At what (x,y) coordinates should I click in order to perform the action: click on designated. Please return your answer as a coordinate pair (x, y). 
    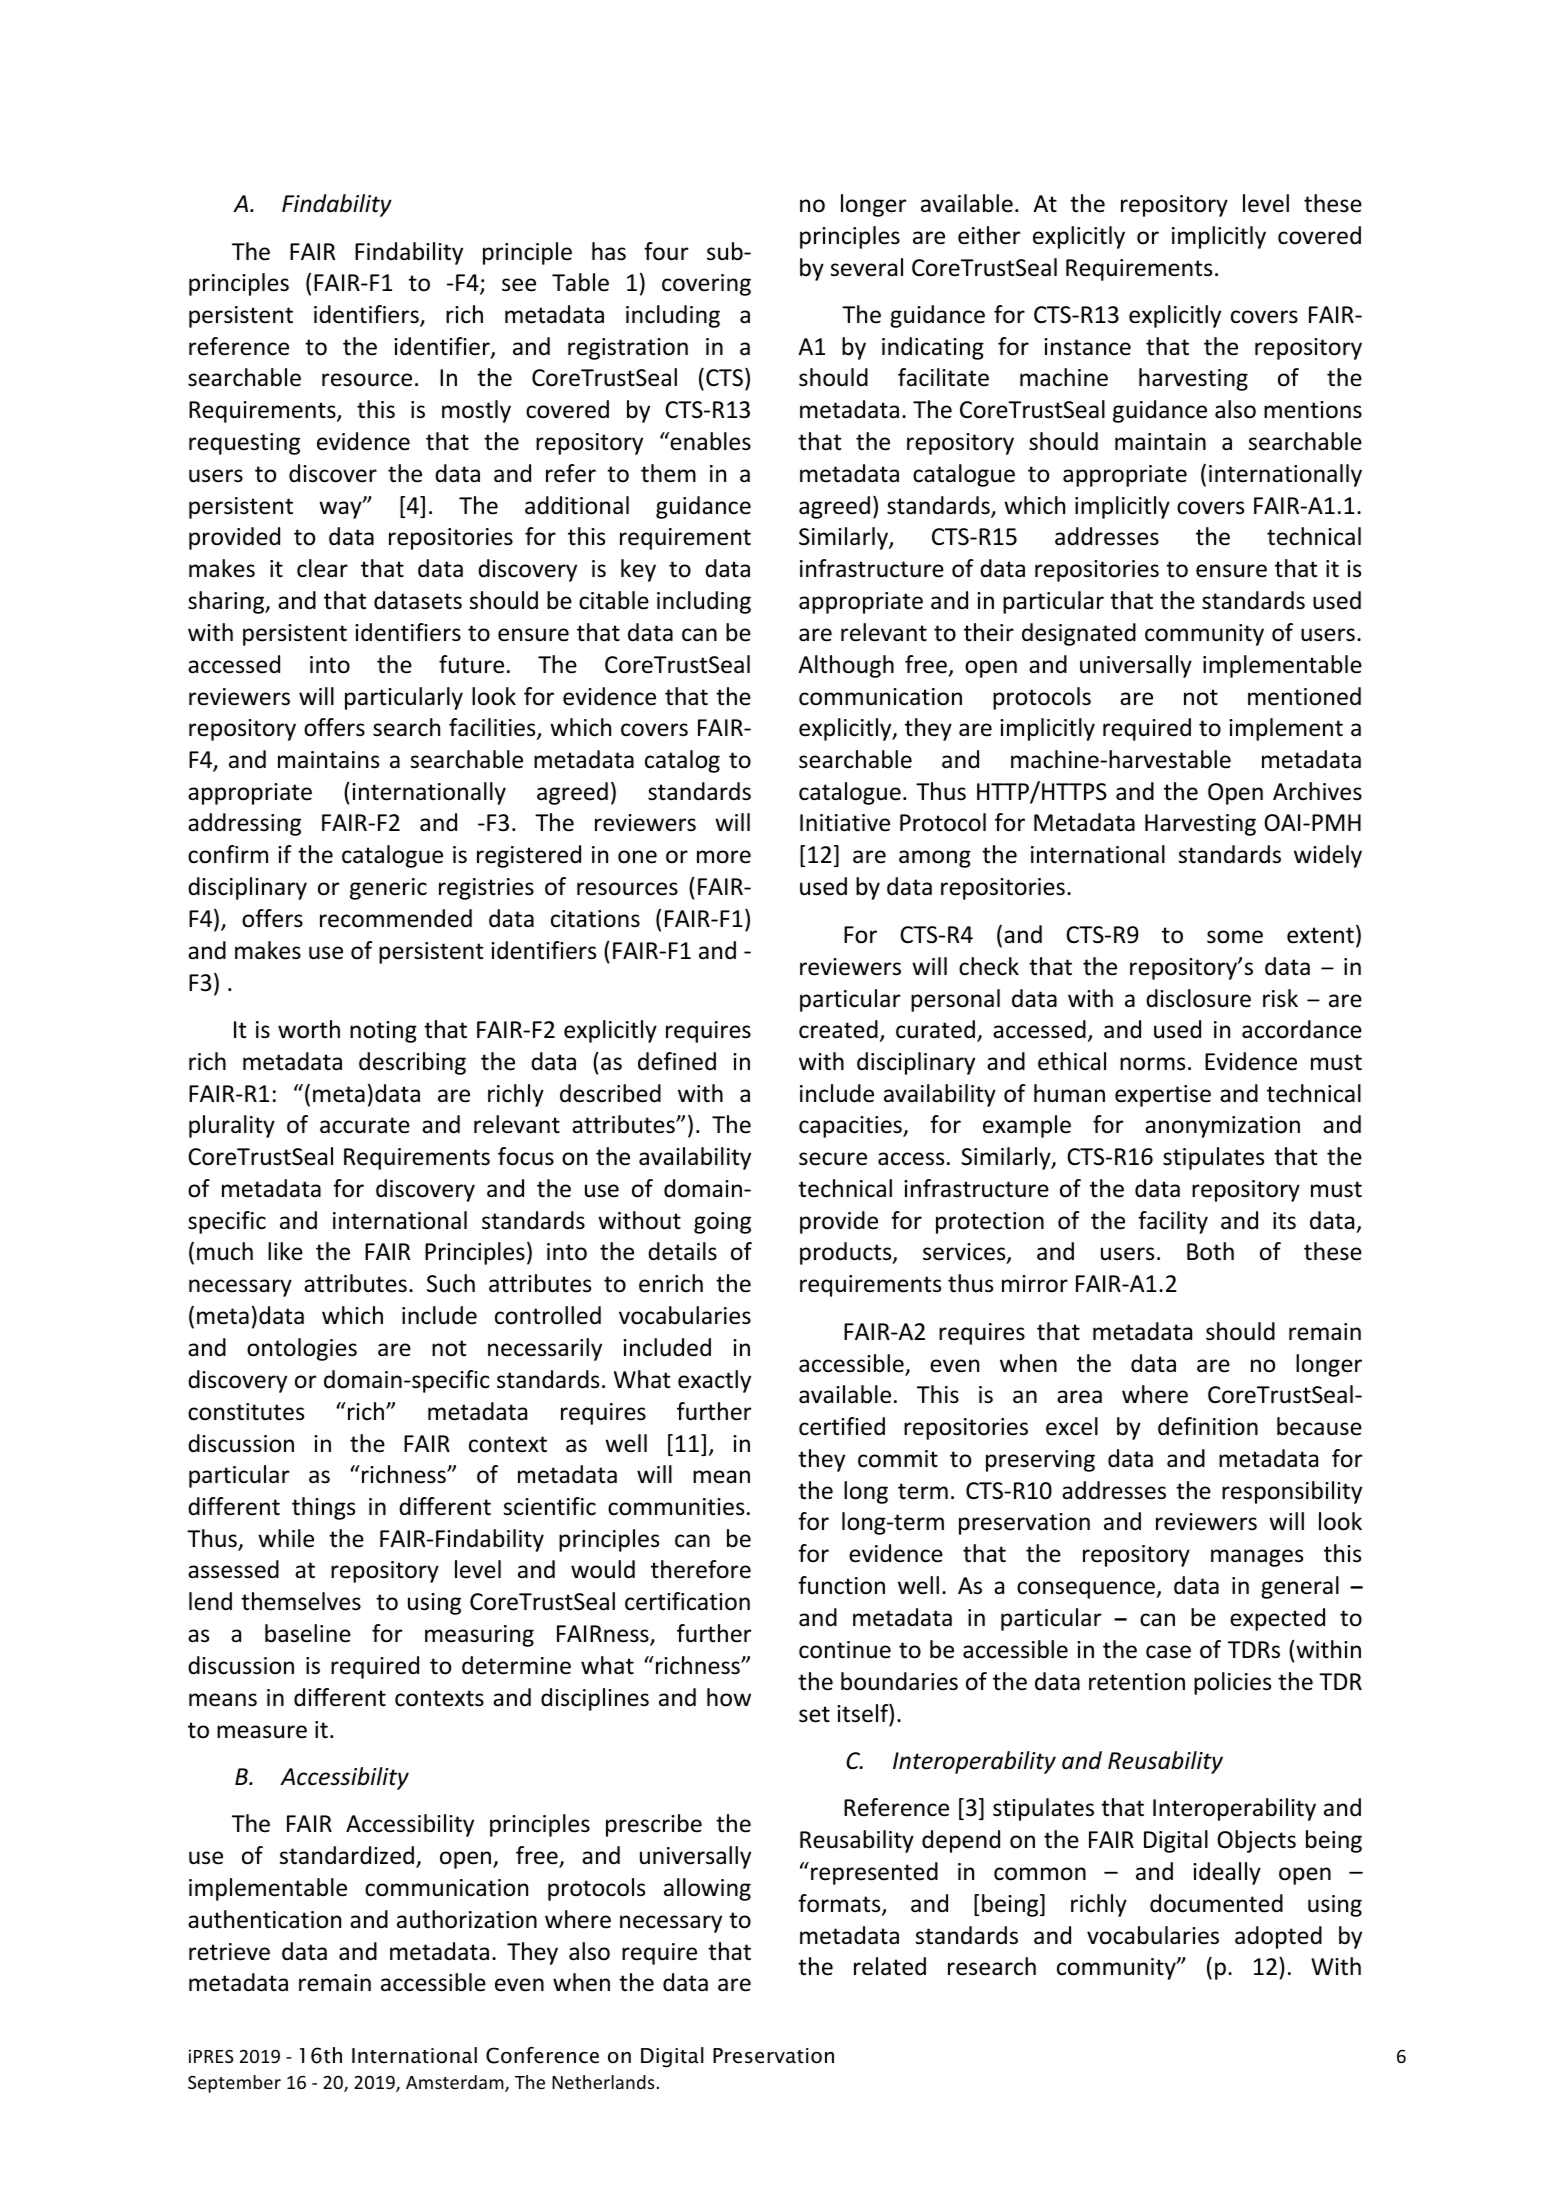
    Looking at the image, I should click on (1079, 634).
